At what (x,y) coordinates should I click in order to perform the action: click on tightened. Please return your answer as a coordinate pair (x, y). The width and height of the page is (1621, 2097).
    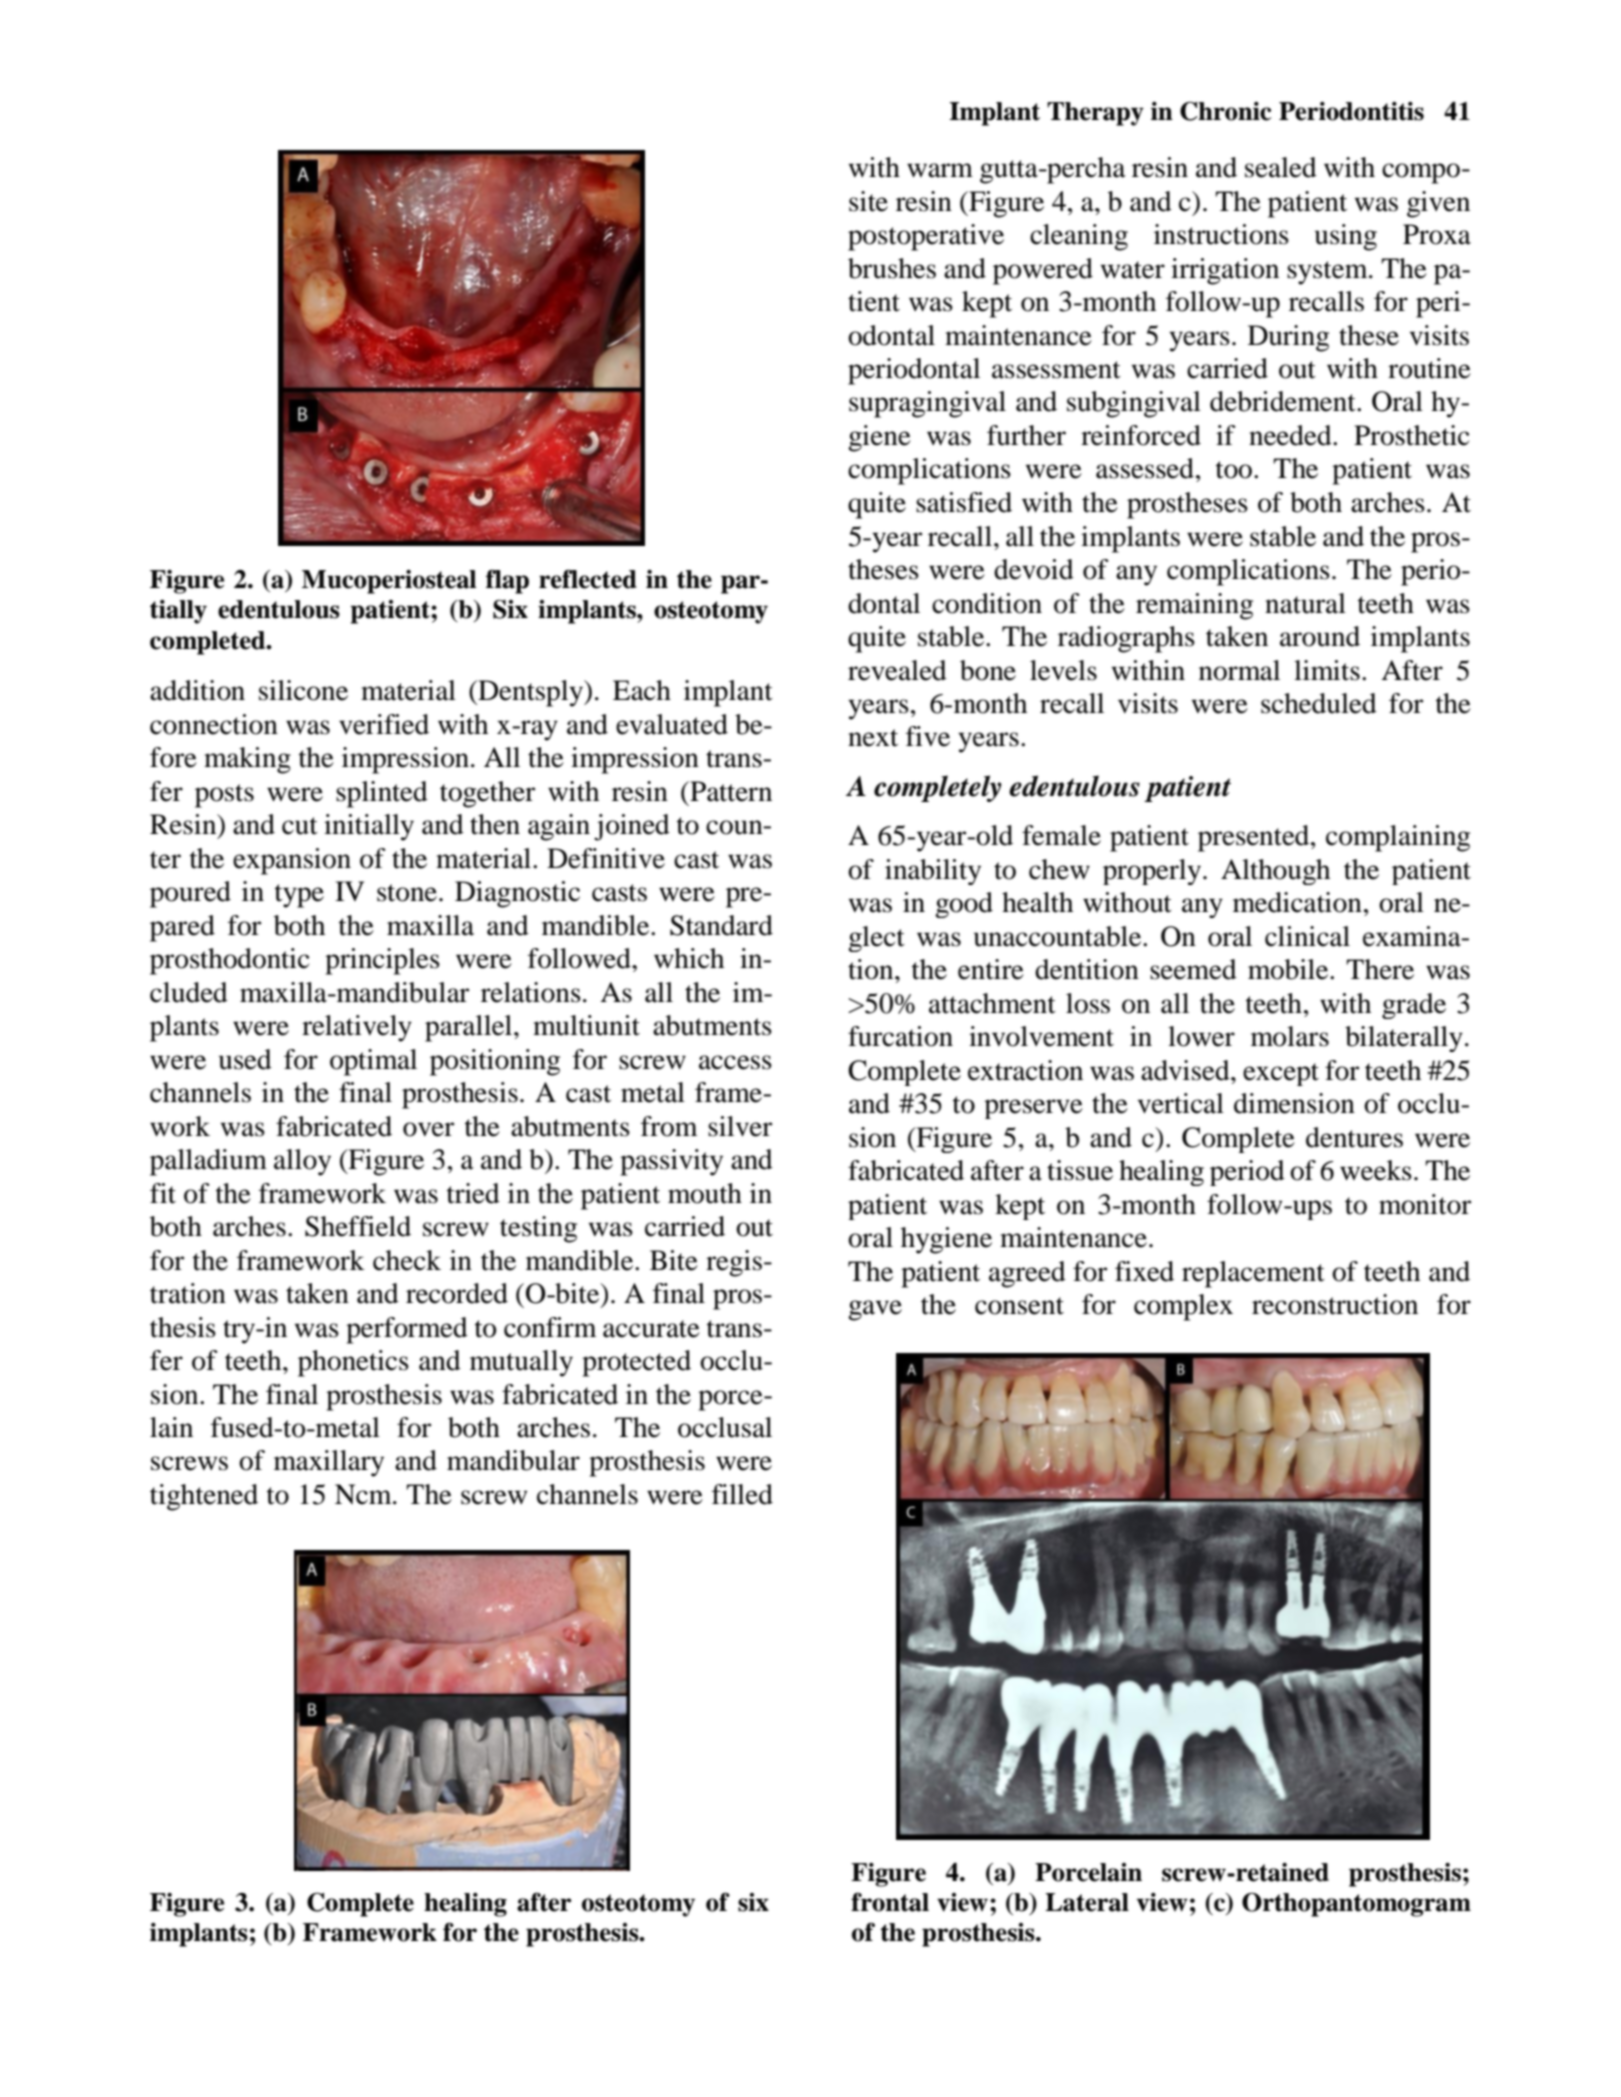
    Looking at the image, I should click on (204, 1497).
